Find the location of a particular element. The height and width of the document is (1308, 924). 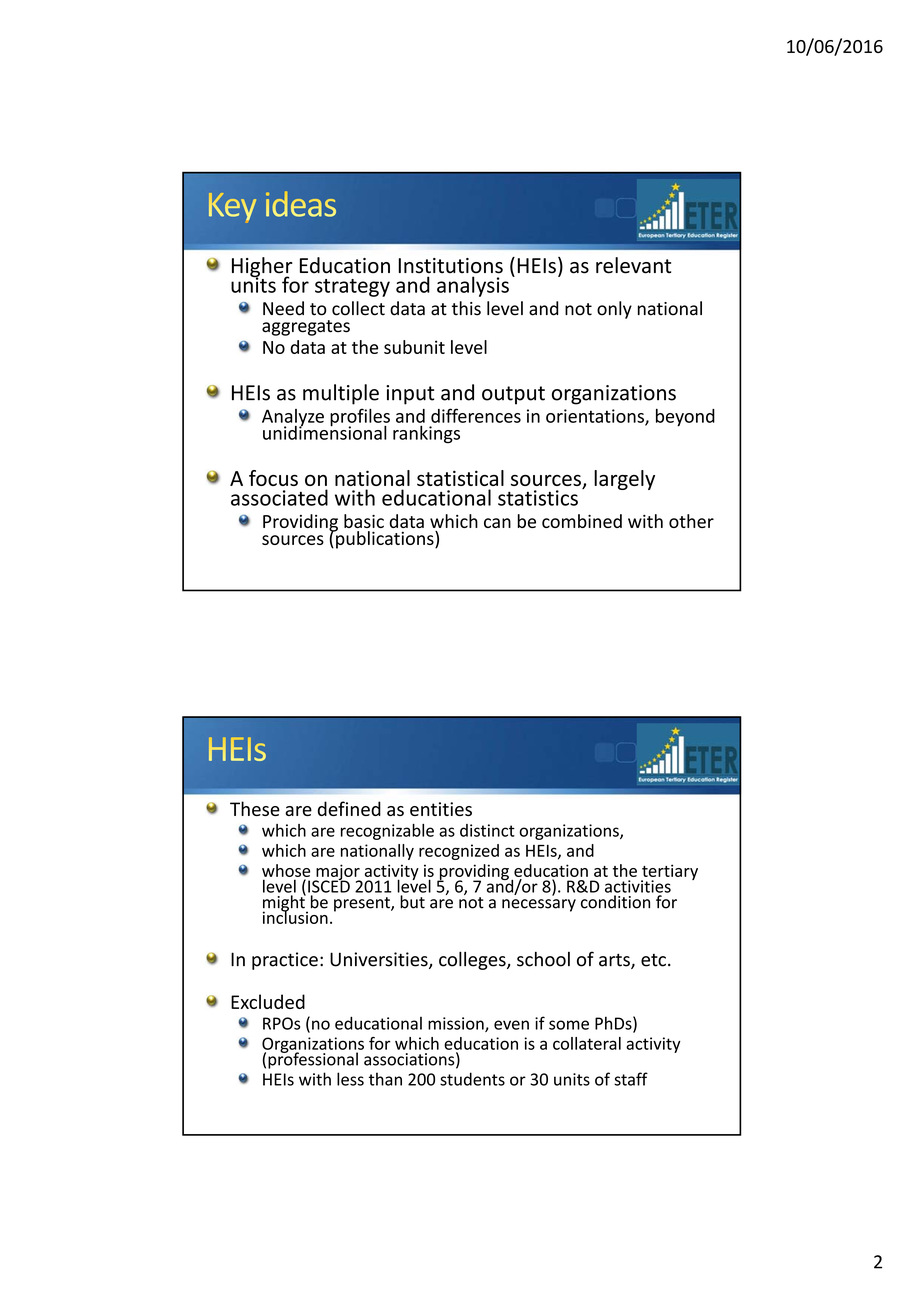

entities is located at coordinates (441, 809).
